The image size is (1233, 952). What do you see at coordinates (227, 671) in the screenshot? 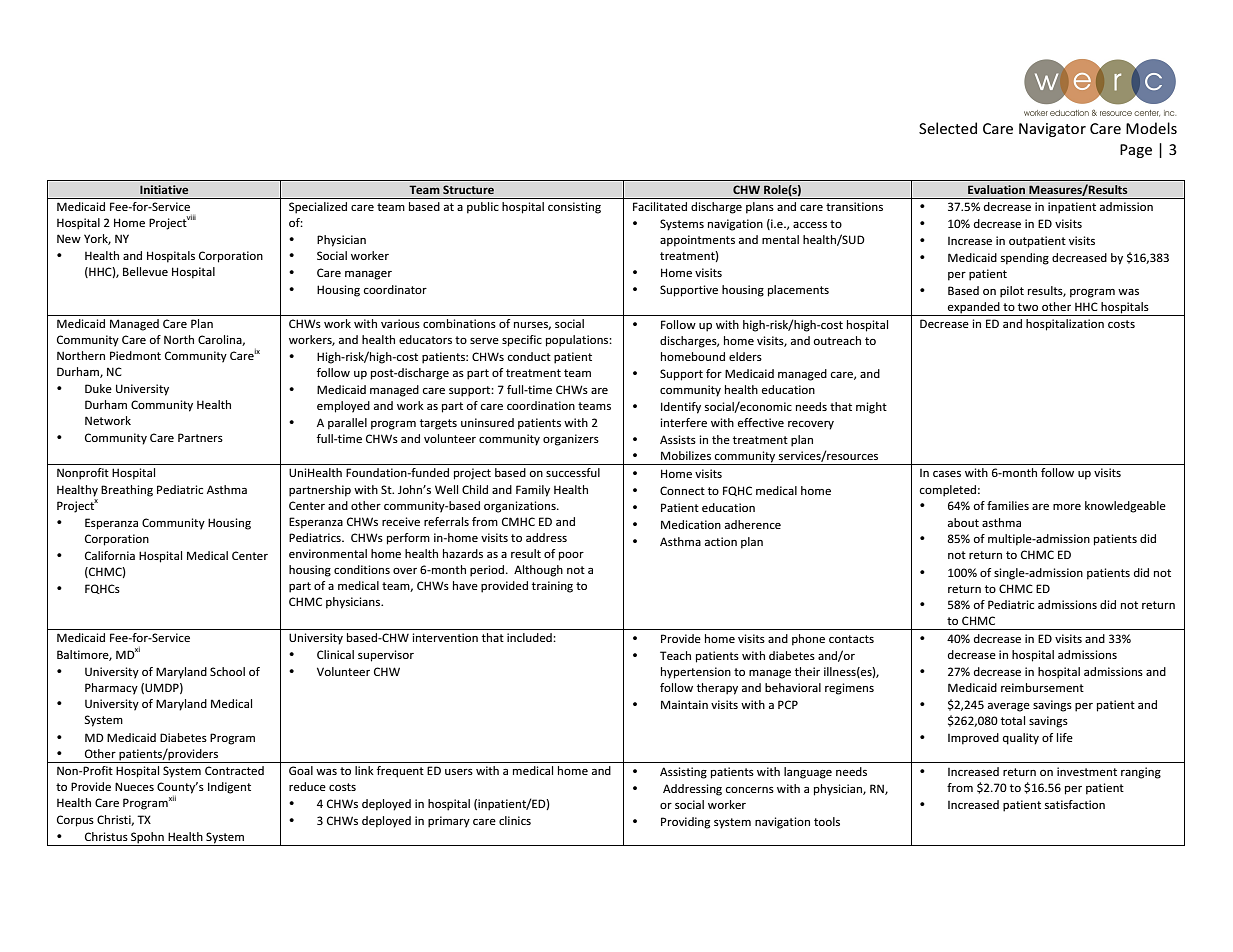
I see `School` at bounding box center [227, 671].
